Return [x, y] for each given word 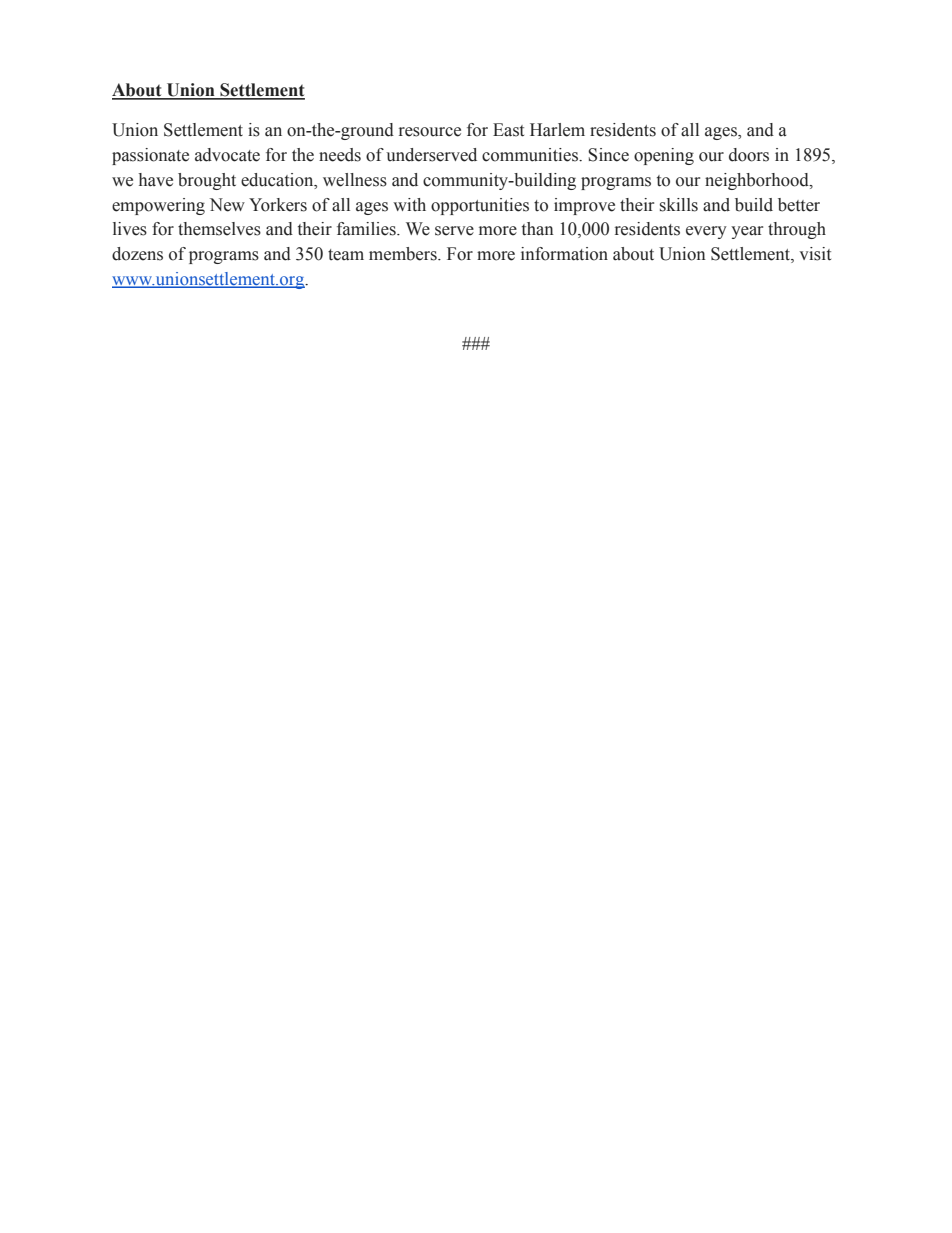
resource [430, 132]
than [538, 229]
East [508, 130]
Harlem [557, 130]
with [409, 204]
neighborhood [758, 181]
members [404, 254]
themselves [219, 229]
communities [531, 155]
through [797, 230]
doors [749, 155]
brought [207, 181]
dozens [137, 254]
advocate [227, 155]
